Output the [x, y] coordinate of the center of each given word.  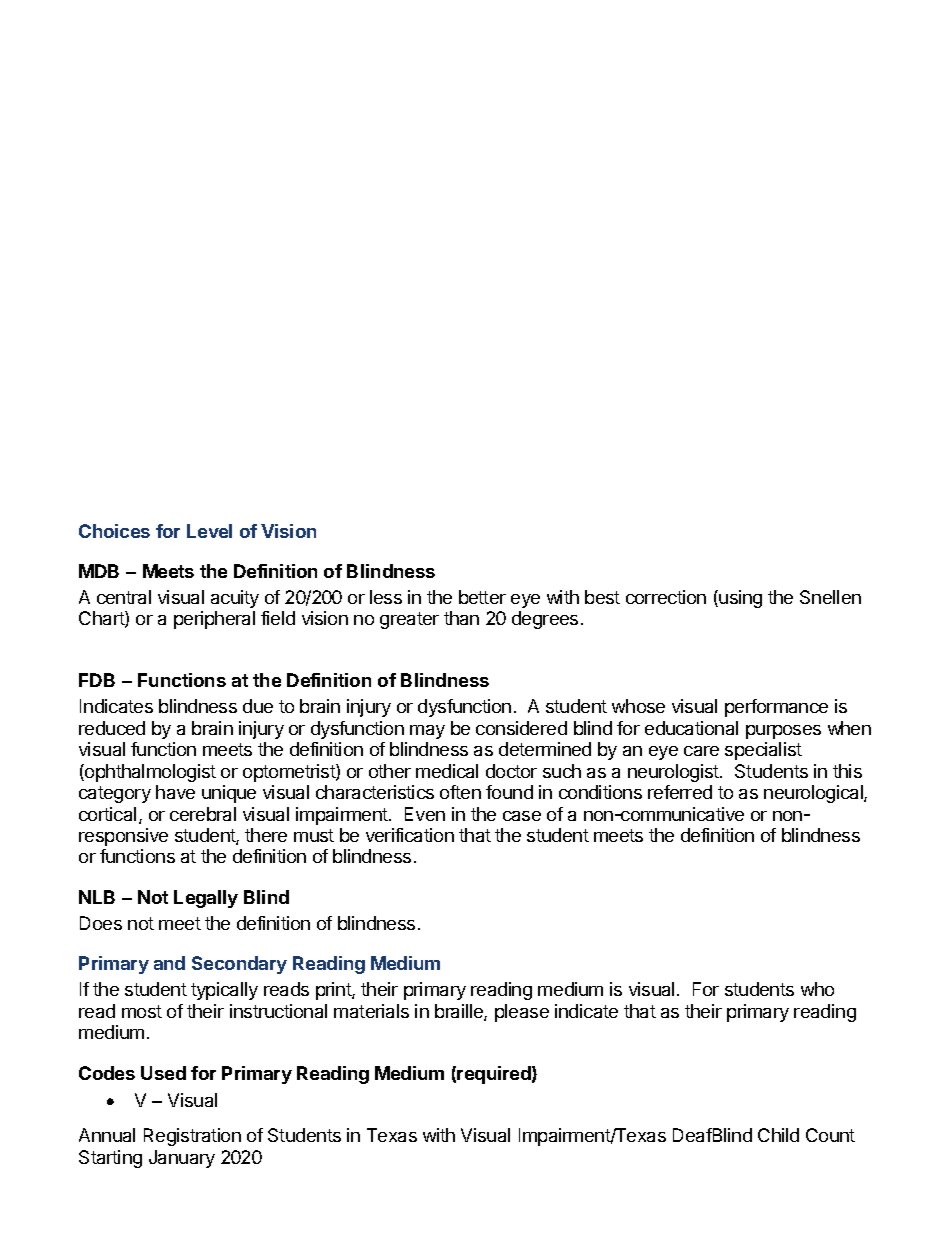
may [427, 732]
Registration [192, 1137]
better [482, 597]
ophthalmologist [149, 773]
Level [209, 531]
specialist [763, 751]
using [740, 599]
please [522, 1013]
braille [460, 1012]
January [182, 1159]
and [169, 963]
